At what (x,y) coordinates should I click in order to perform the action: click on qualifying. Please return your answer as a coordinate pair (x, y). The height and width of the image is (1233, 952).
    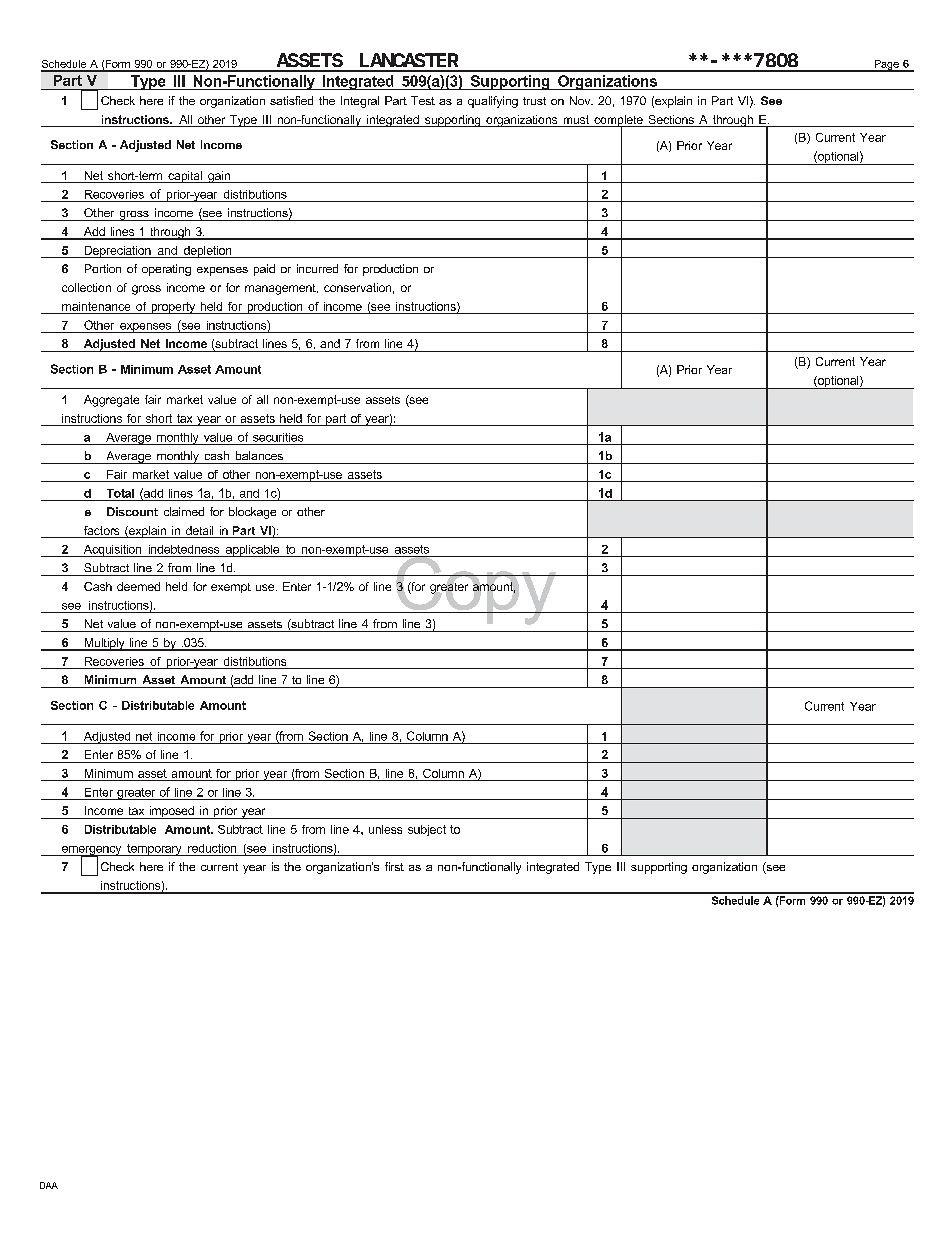
    Looking at the image, I should click on (493, 102).
